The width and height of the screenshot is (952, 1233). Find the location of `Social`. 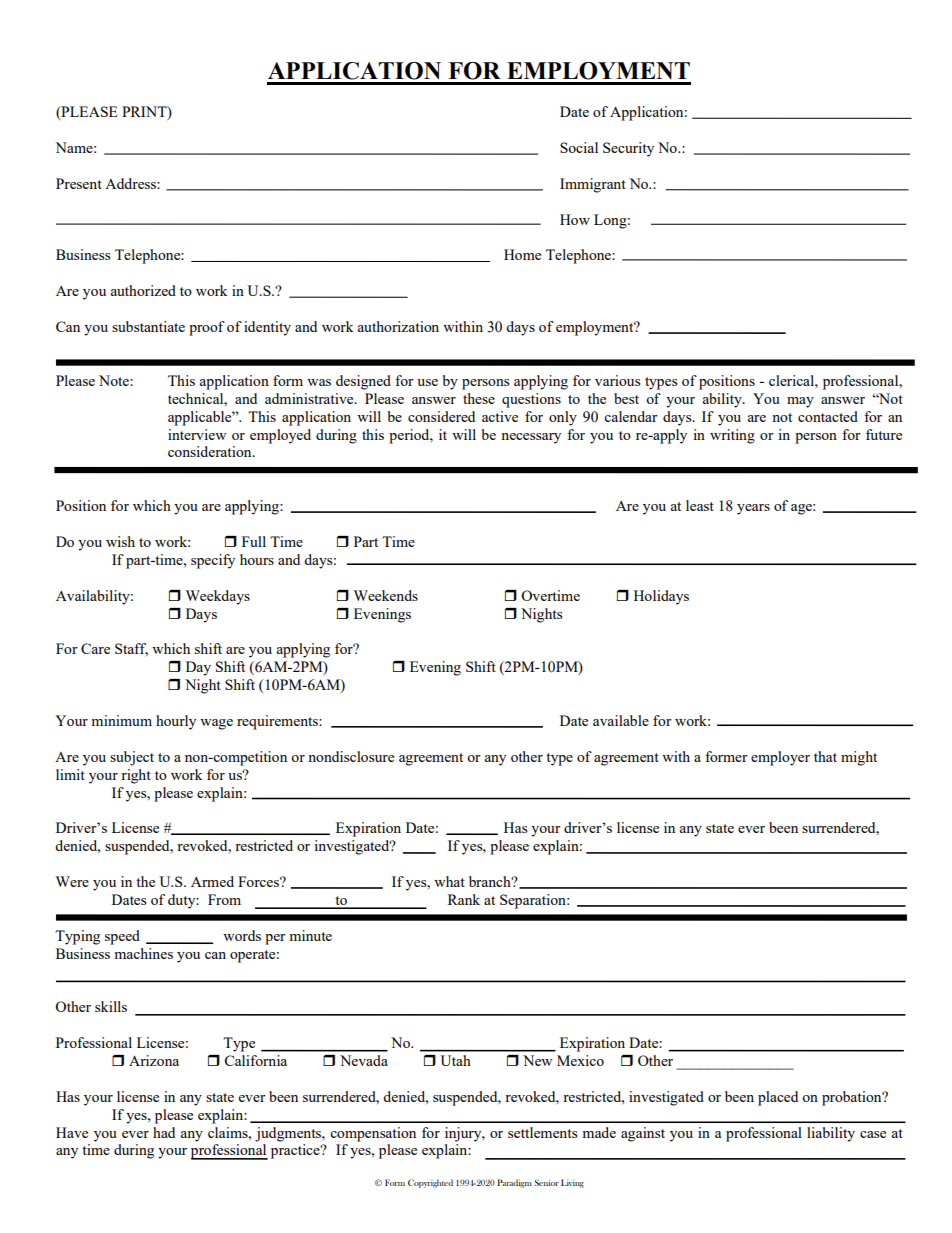

Social is located at coordinates (579, 147).
